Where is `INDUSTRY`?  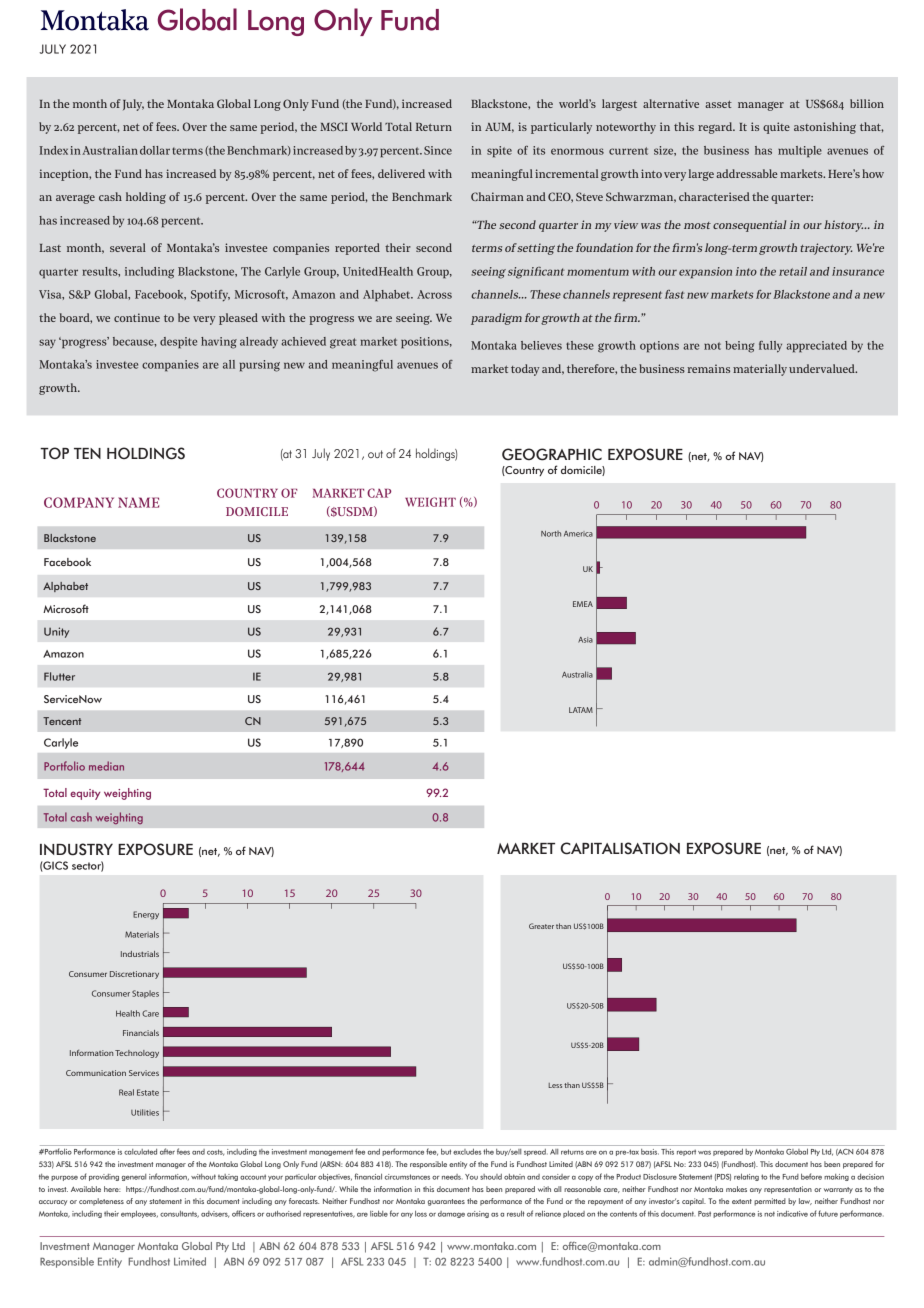
INDUSTRY is located at coordinates (76, 849).
